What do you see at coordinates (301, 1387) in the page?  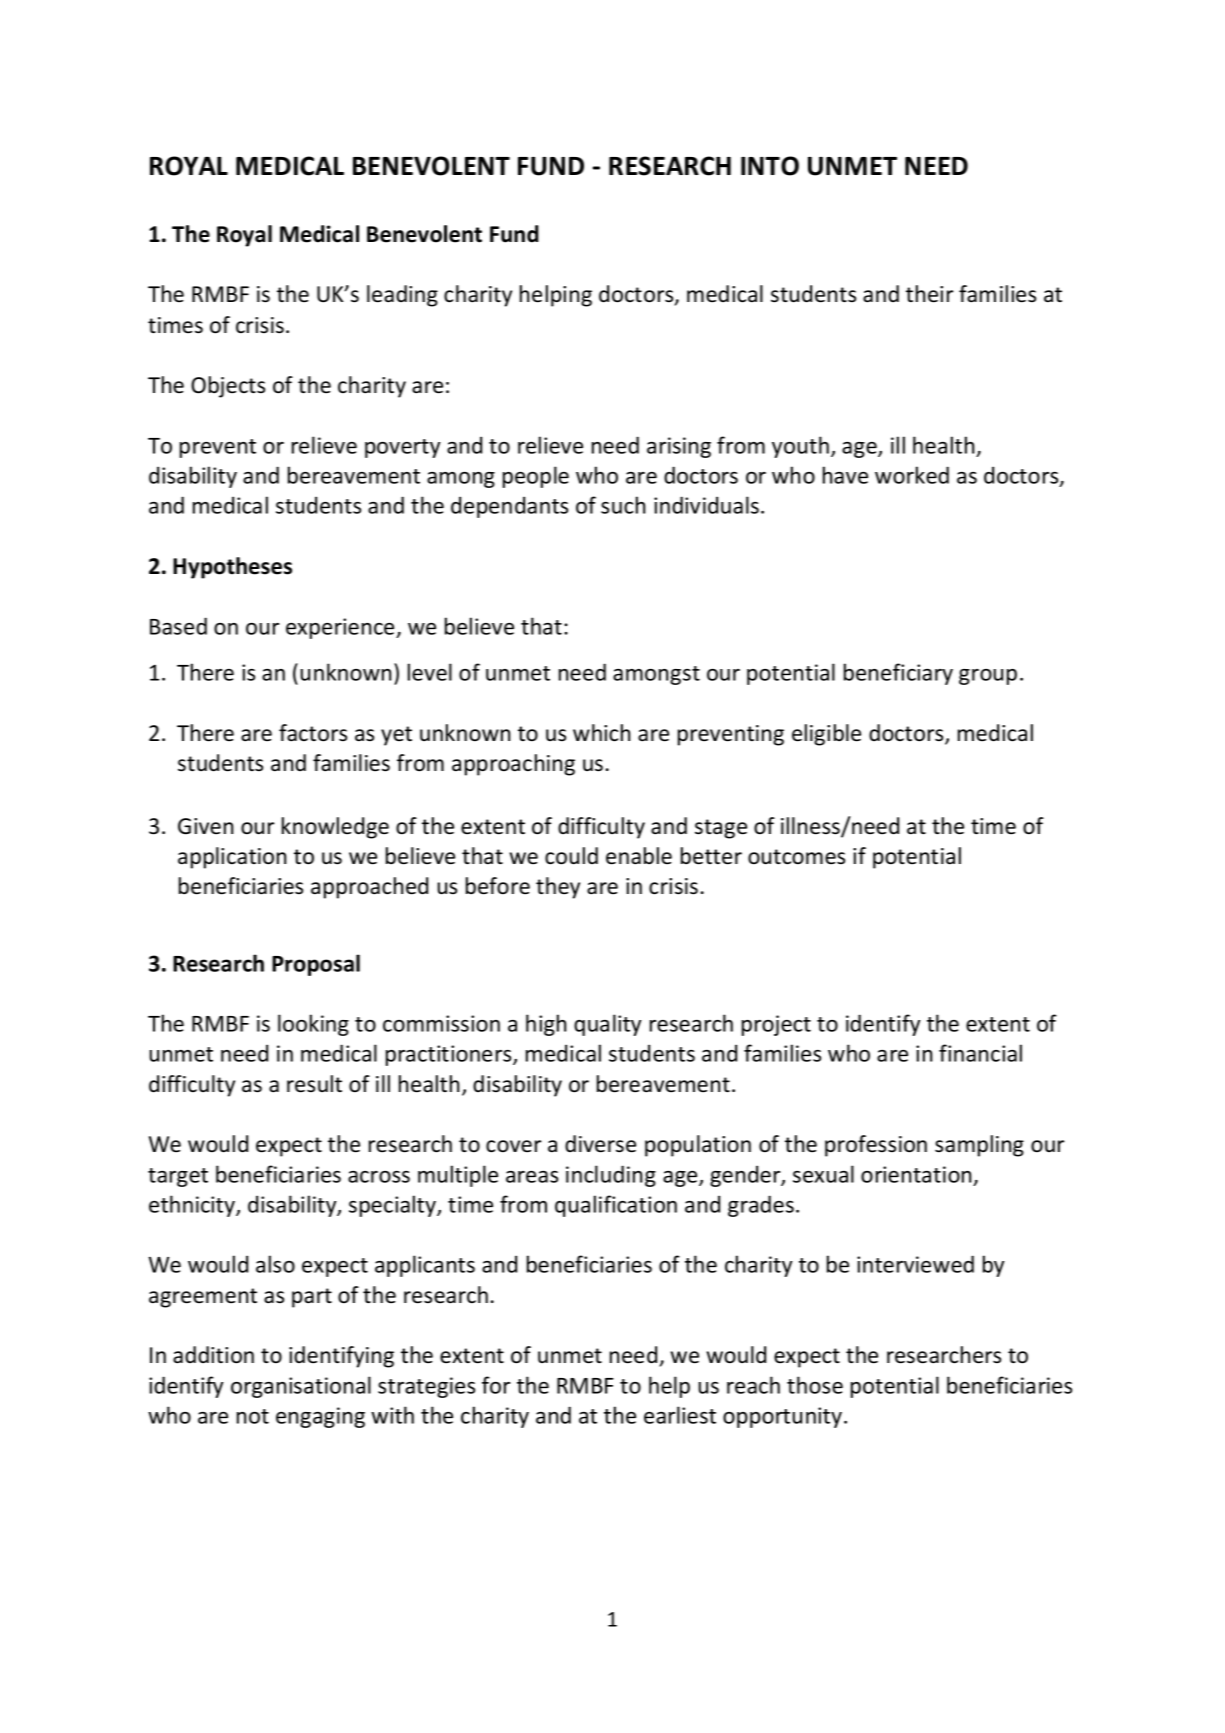 I see `organisational` at bounding box center [301, 1387].
